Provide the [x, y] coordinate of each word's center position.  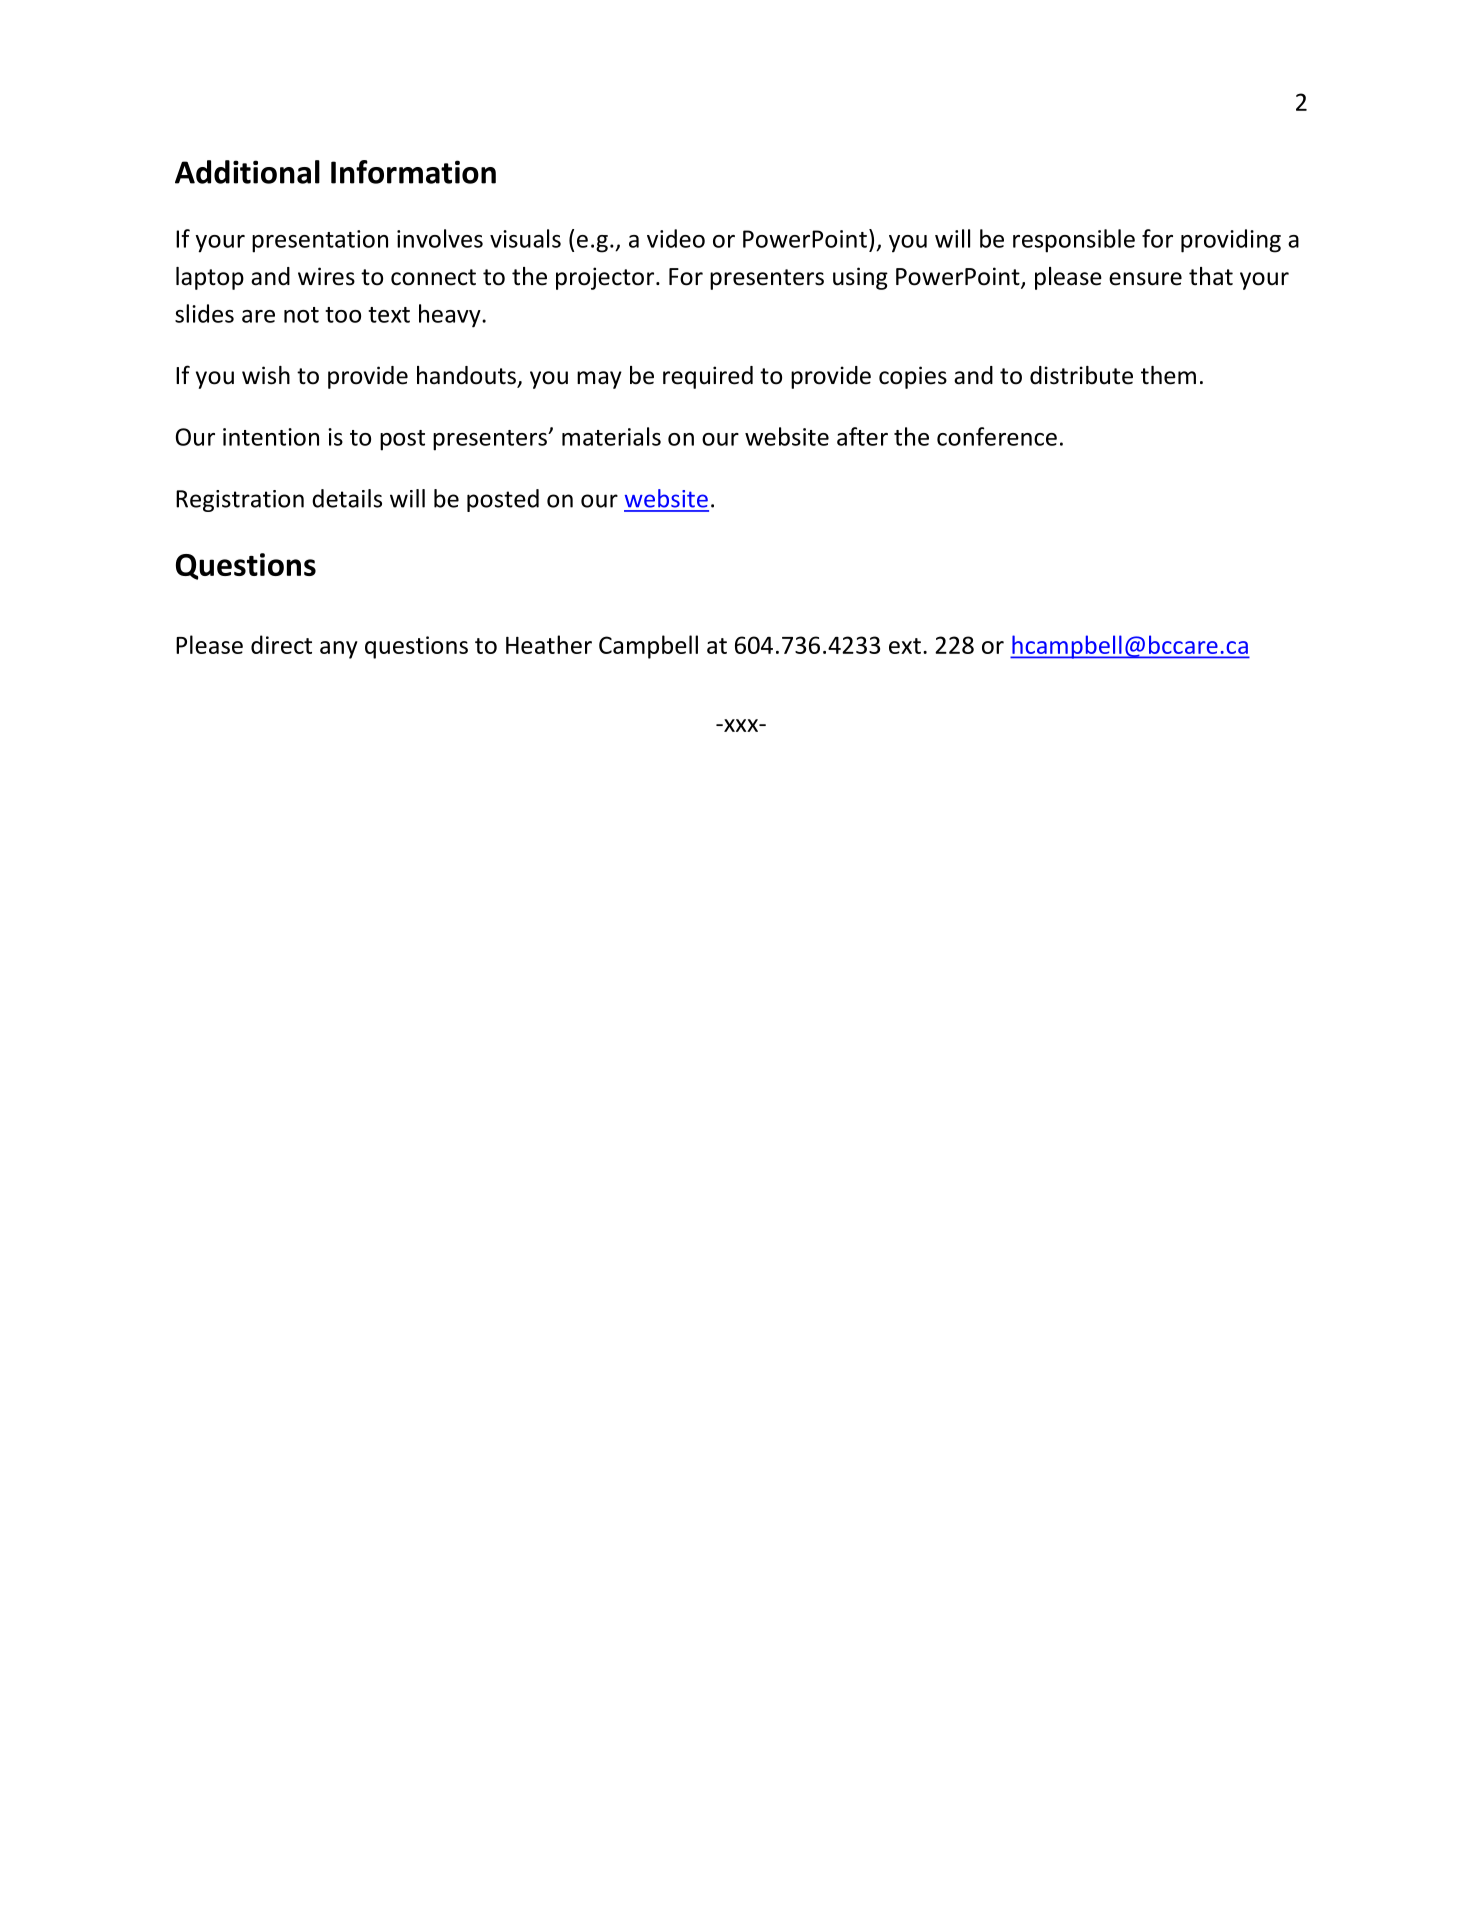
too [343, 315]
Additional [247, 172]
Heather [549, 644]
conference [997, 436]
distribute [1081, 375]
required [708, 377]
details [347, 498]
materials [611, 436]
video [676, 238]
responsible [1074, 241]
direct [281, 644]
